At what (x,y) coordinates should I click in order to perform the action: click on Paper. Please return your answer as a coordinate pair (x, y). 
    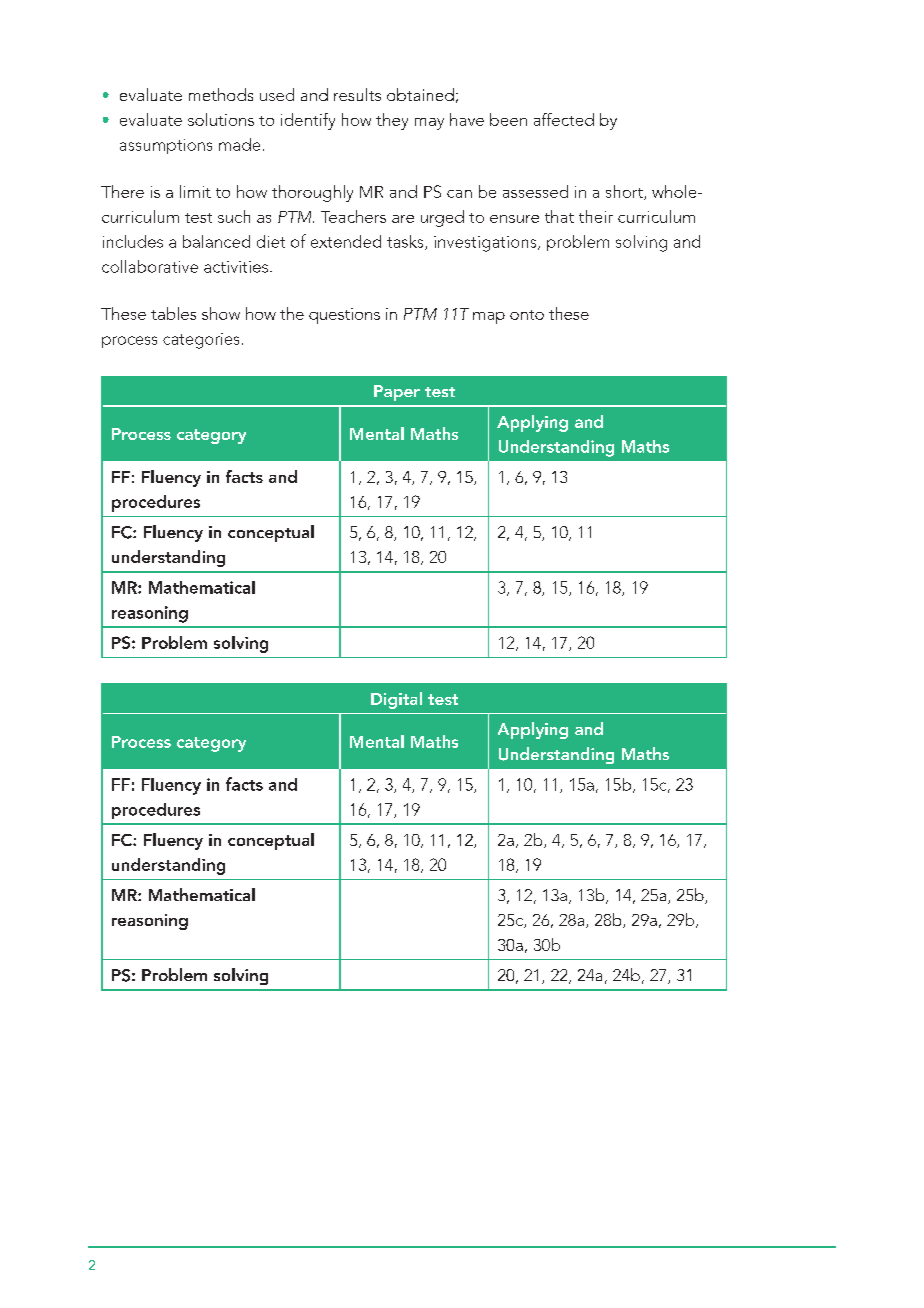
    Looking at the image, I should click on (397, 393).
